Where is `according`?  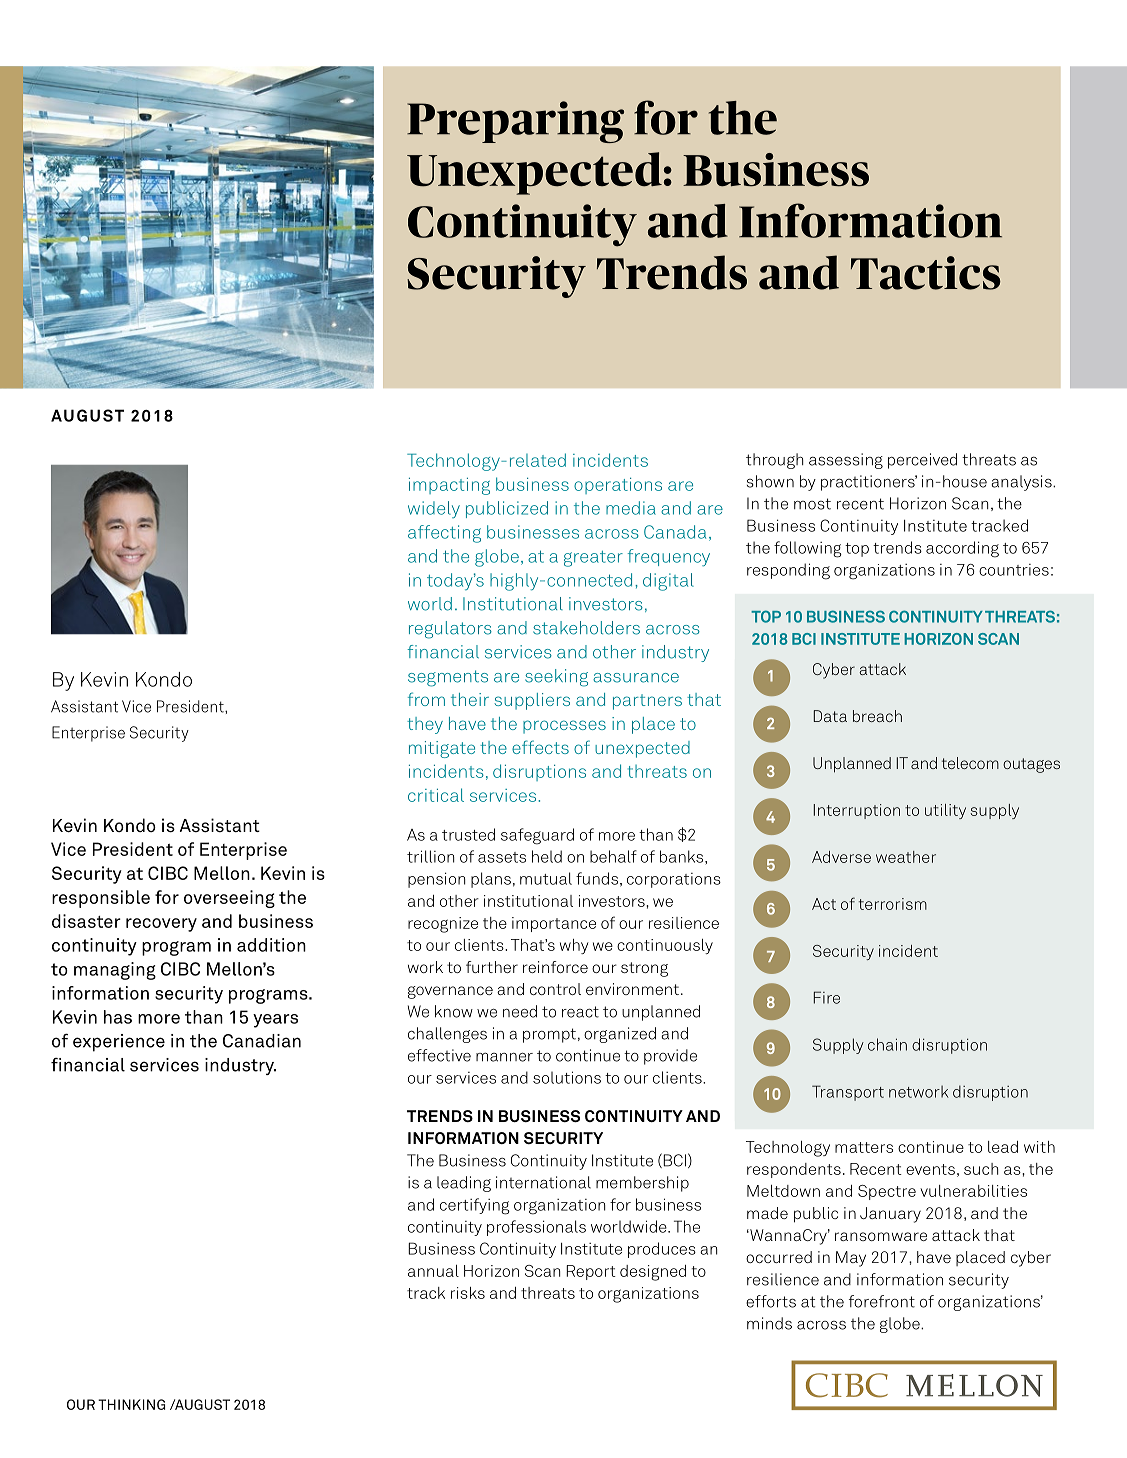 according is located at coordinates (962, 549).
